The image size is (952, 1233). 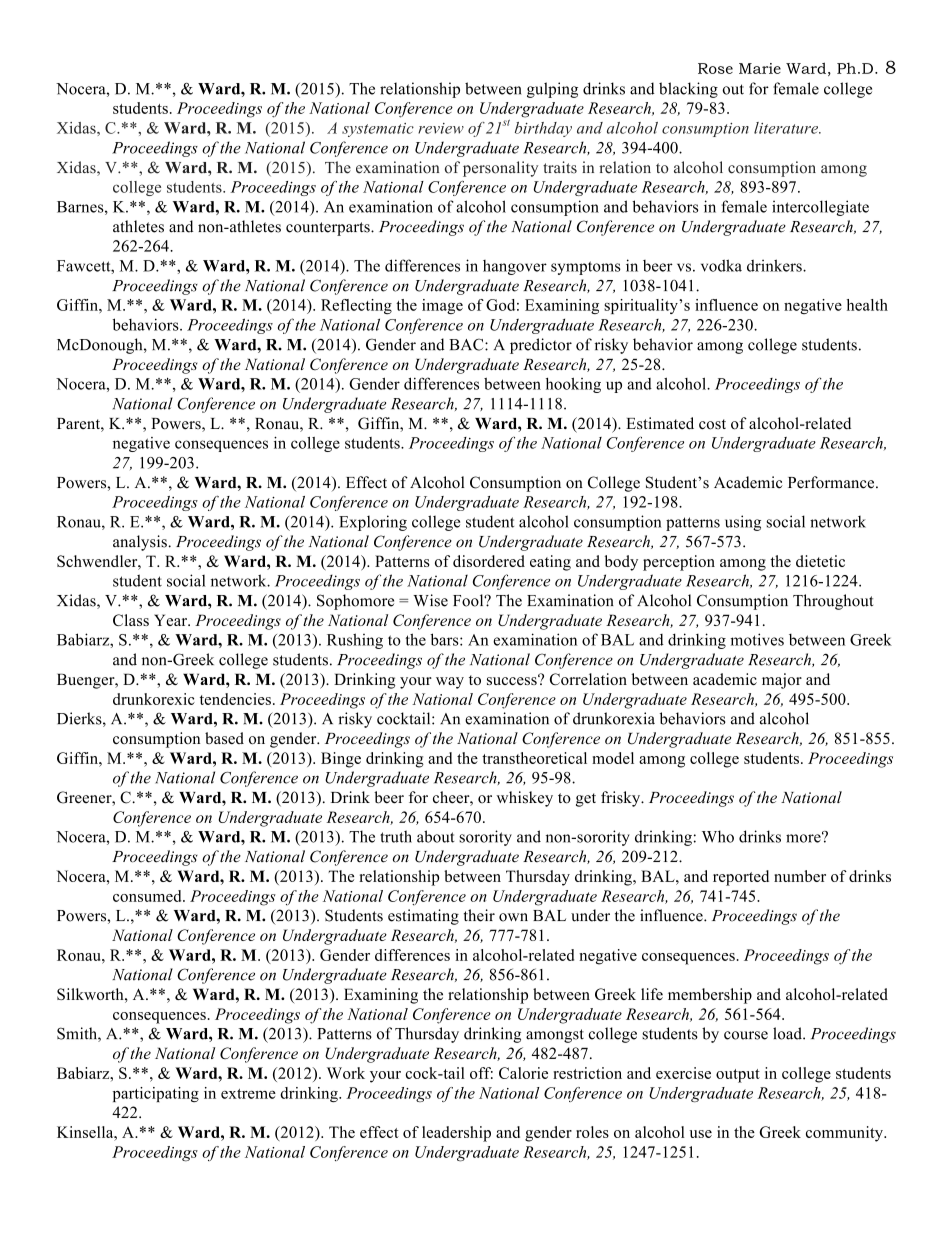 I want to click on extreme, so click(x=248, y=1094).
